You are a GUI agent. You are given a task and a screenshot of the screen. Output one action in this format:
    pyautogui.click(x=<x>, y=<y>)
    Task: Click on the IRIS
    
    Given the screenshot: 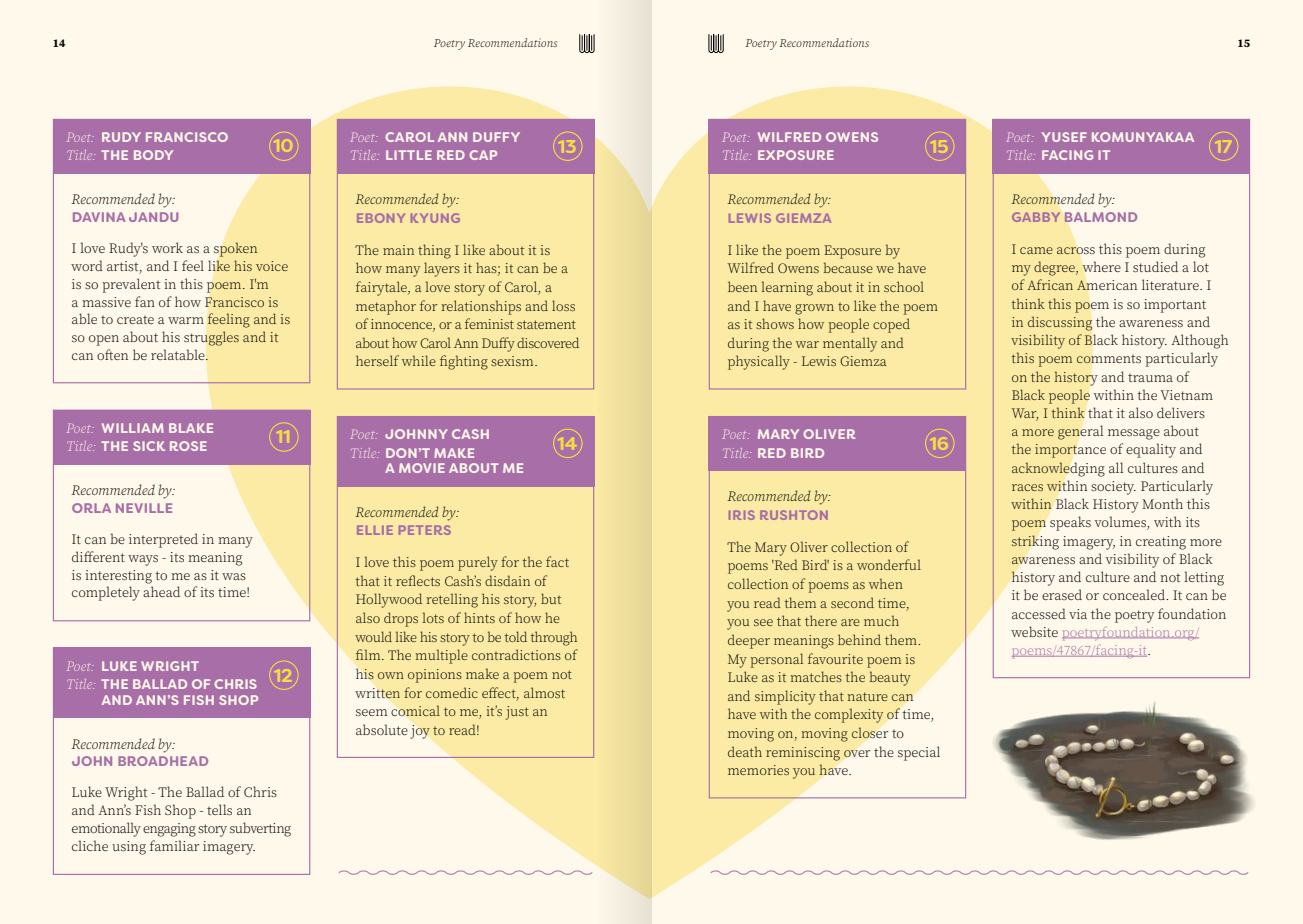 What is the action you would take?
    pyautogui.click(x=742, y=515)
